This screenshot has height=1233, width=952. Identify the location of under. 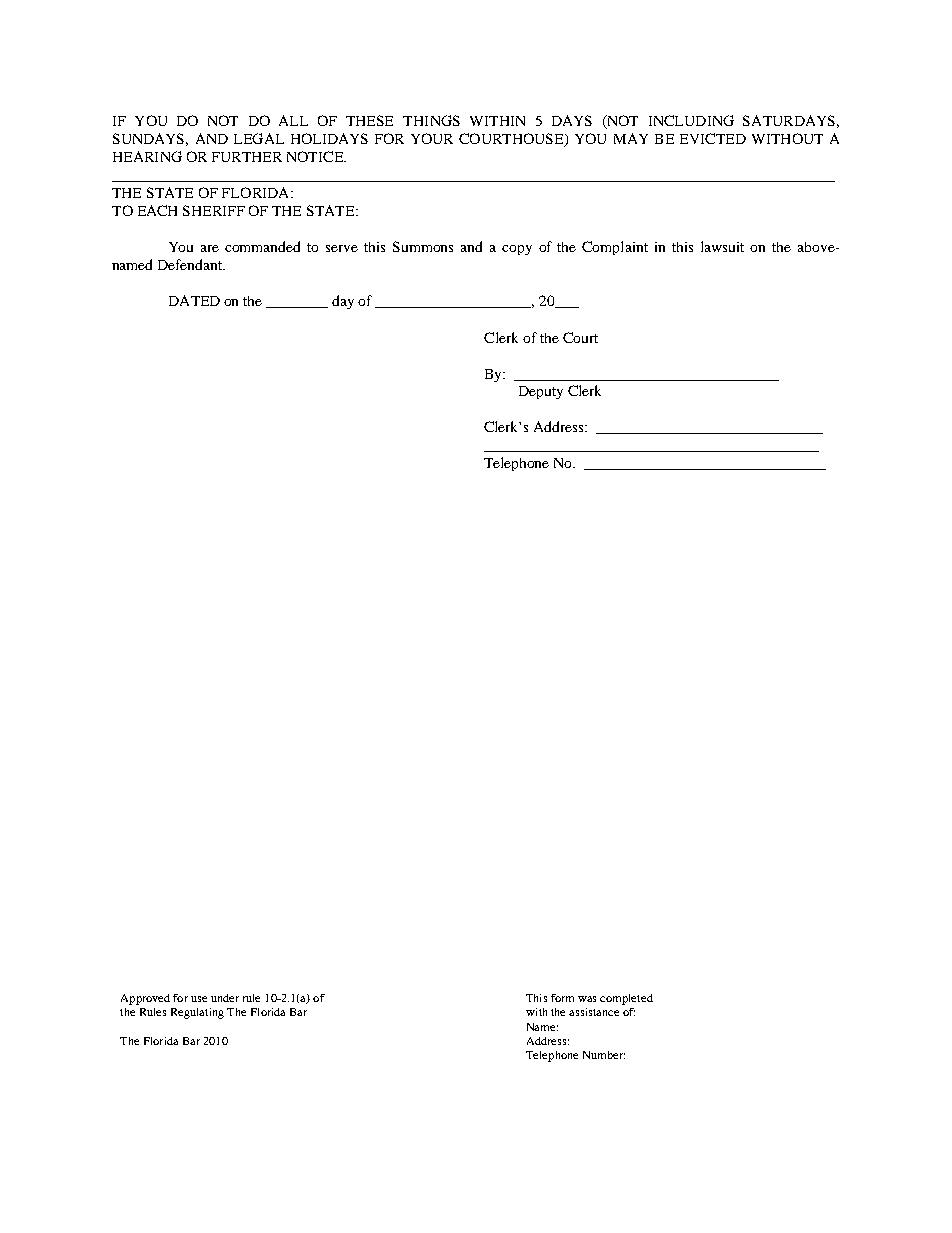
(225, 998).
